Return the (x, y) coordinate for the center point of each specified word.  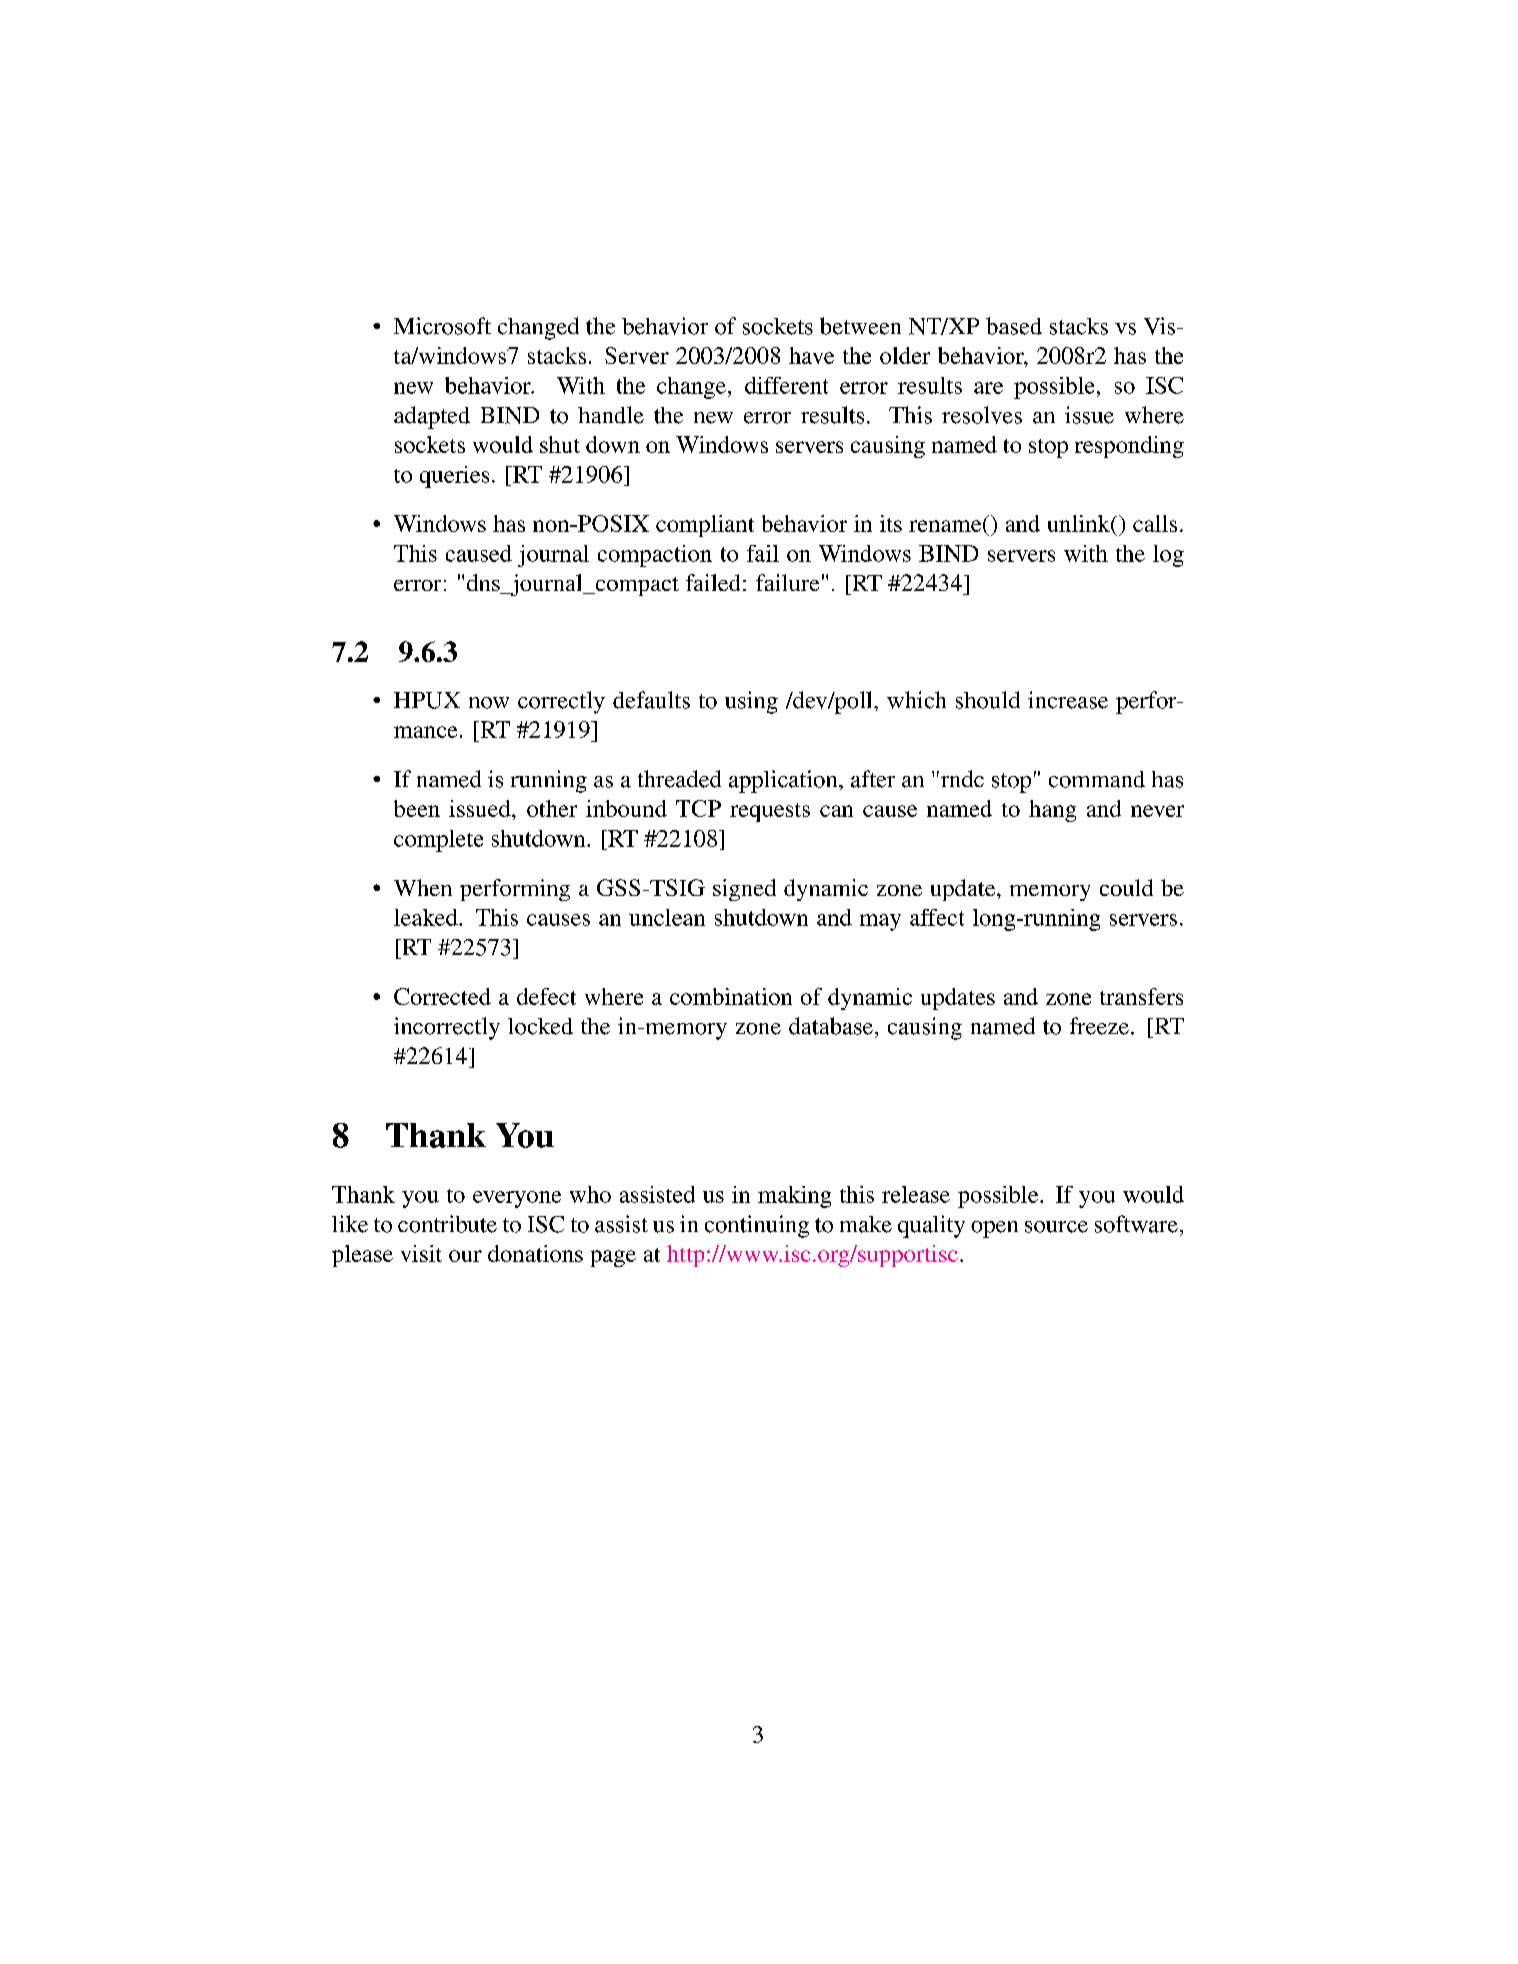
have (811, 355)
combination (731, 996)
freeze (1099, 1026)
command (1097, 779)
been (417, 808)
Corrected (442, 996)
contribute (447, 1224)
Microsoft (442, 326)
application (784, 781)
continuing (757, 1226)
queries (454, 477)
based (1014, 326)
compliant (705, 526)
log (1168, 556)
